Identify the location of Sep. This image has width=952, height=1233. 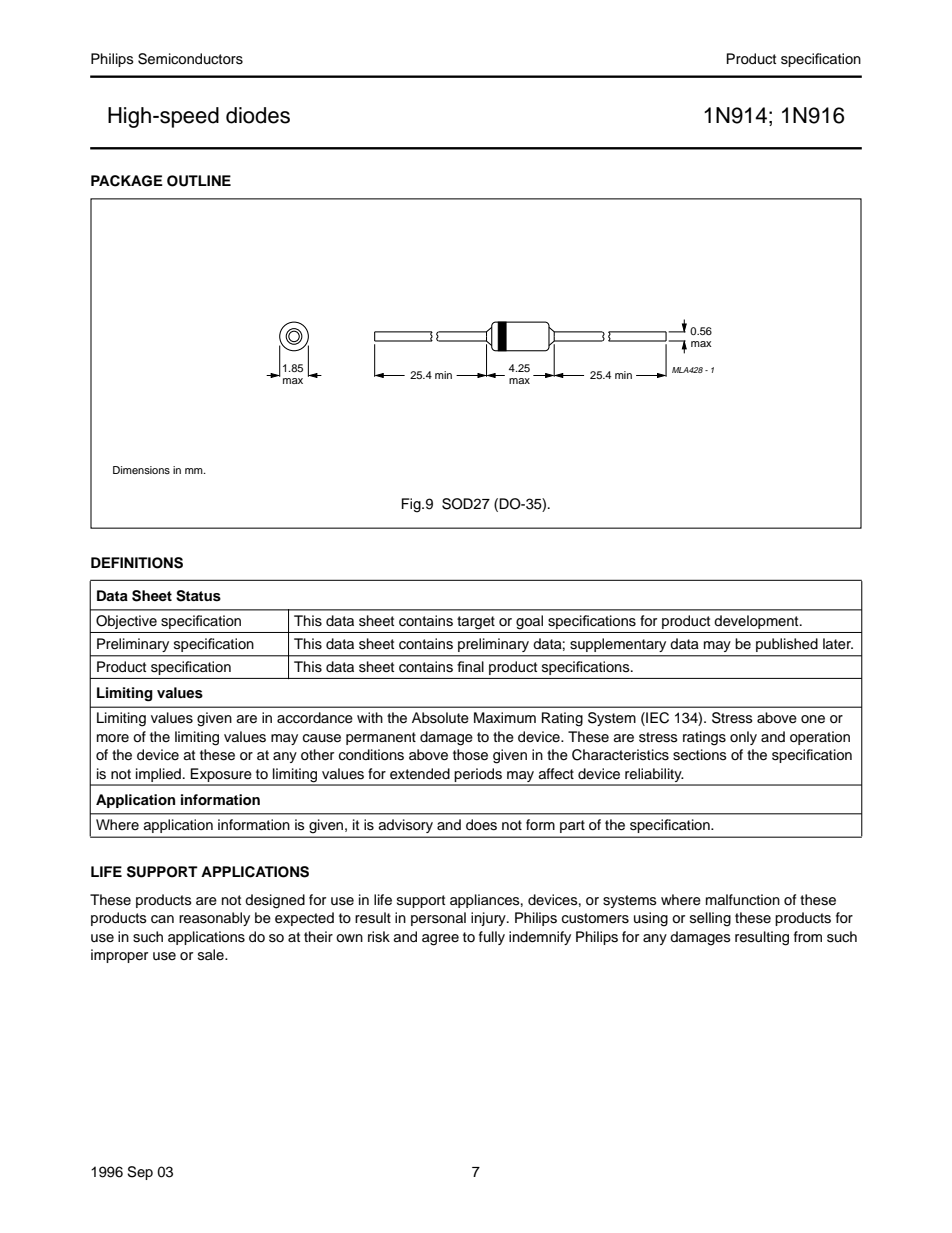
(140, 1173).
